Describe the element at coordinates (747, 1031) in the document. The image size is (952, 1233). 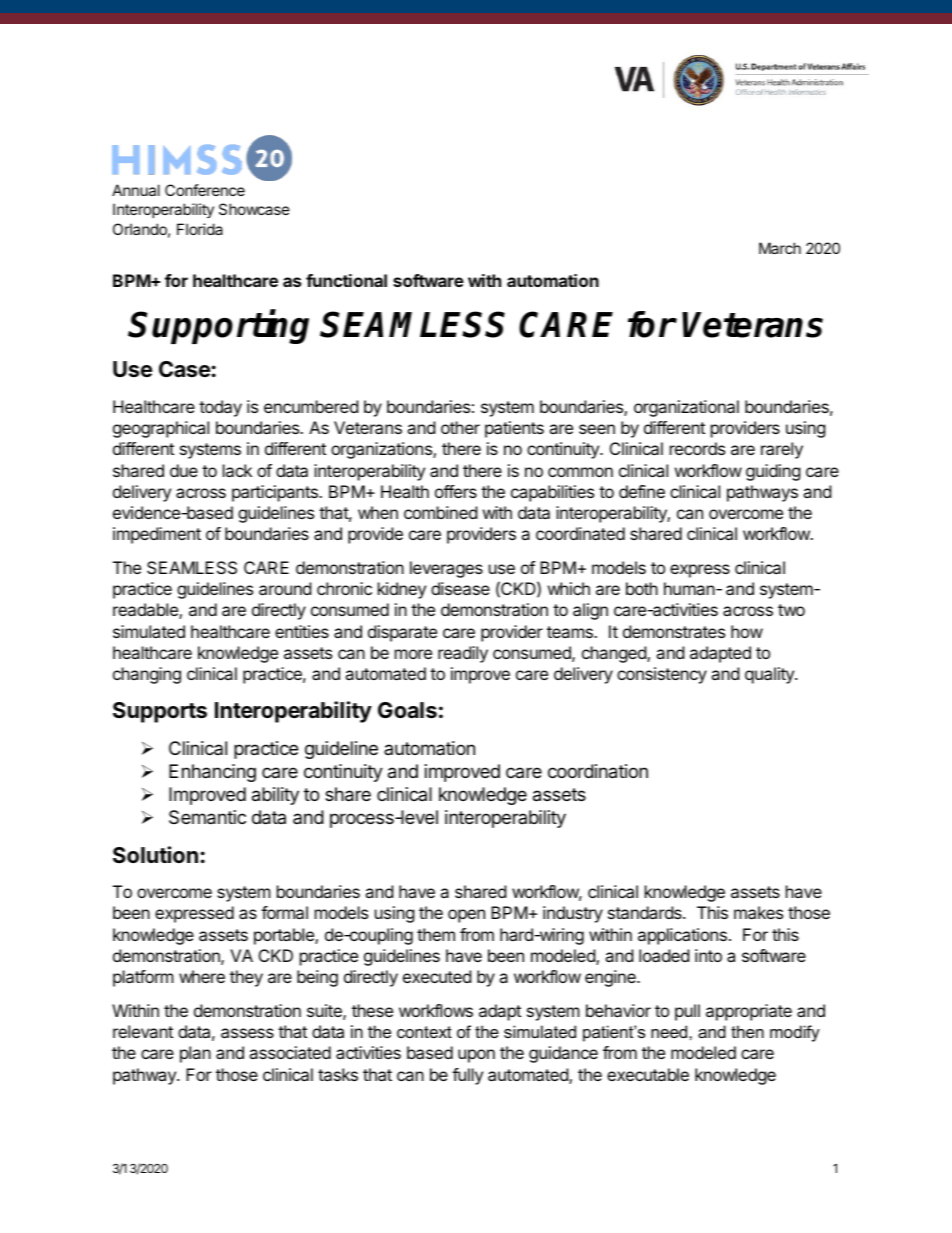
I see `then` at that location.
